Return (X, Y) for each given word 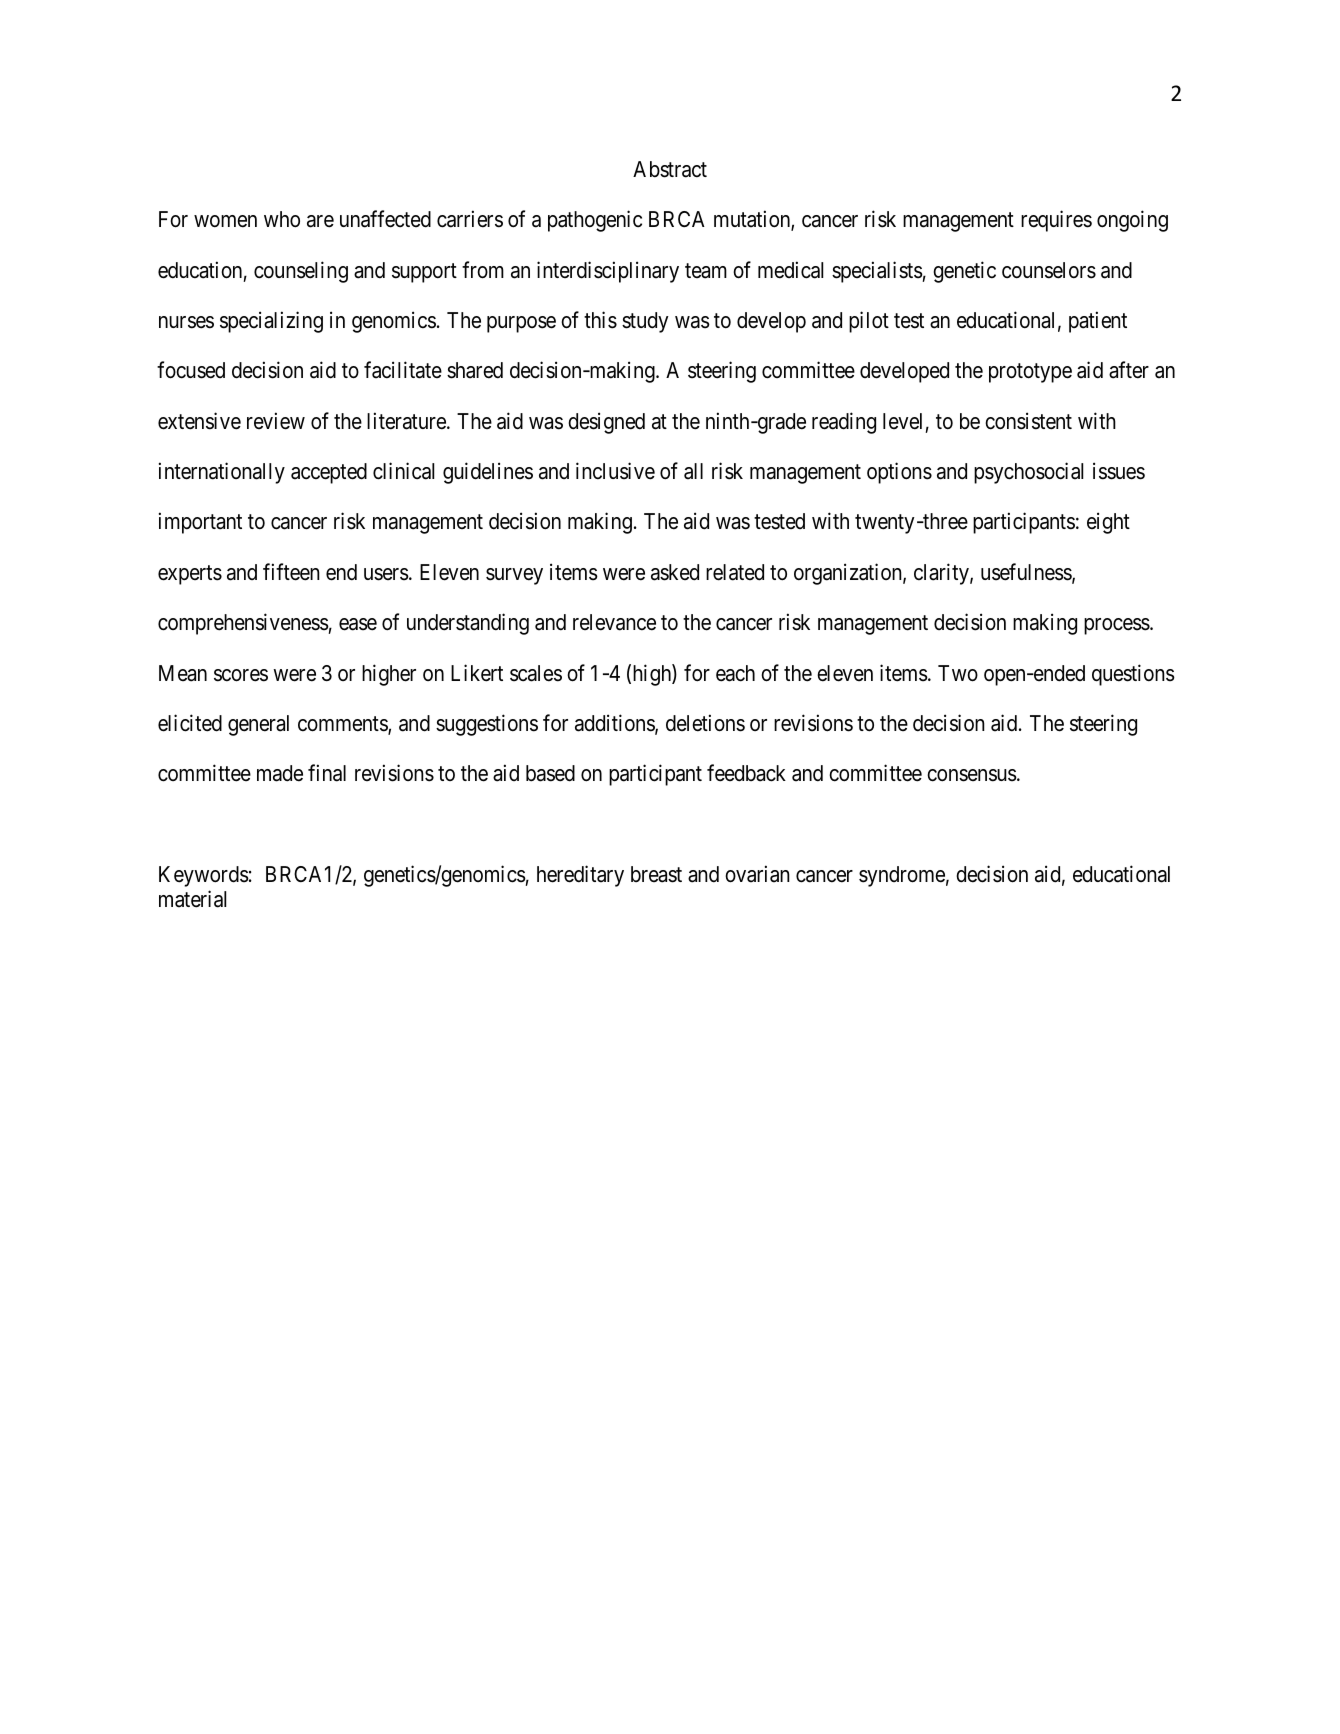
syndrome (902, 876)
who (282, 219)
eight (1108, 523)
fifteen (291, 572)
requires (1056, 221)
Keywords (204, 876)
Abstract (670, 169)
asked (675, 572)
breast (656, 874)
